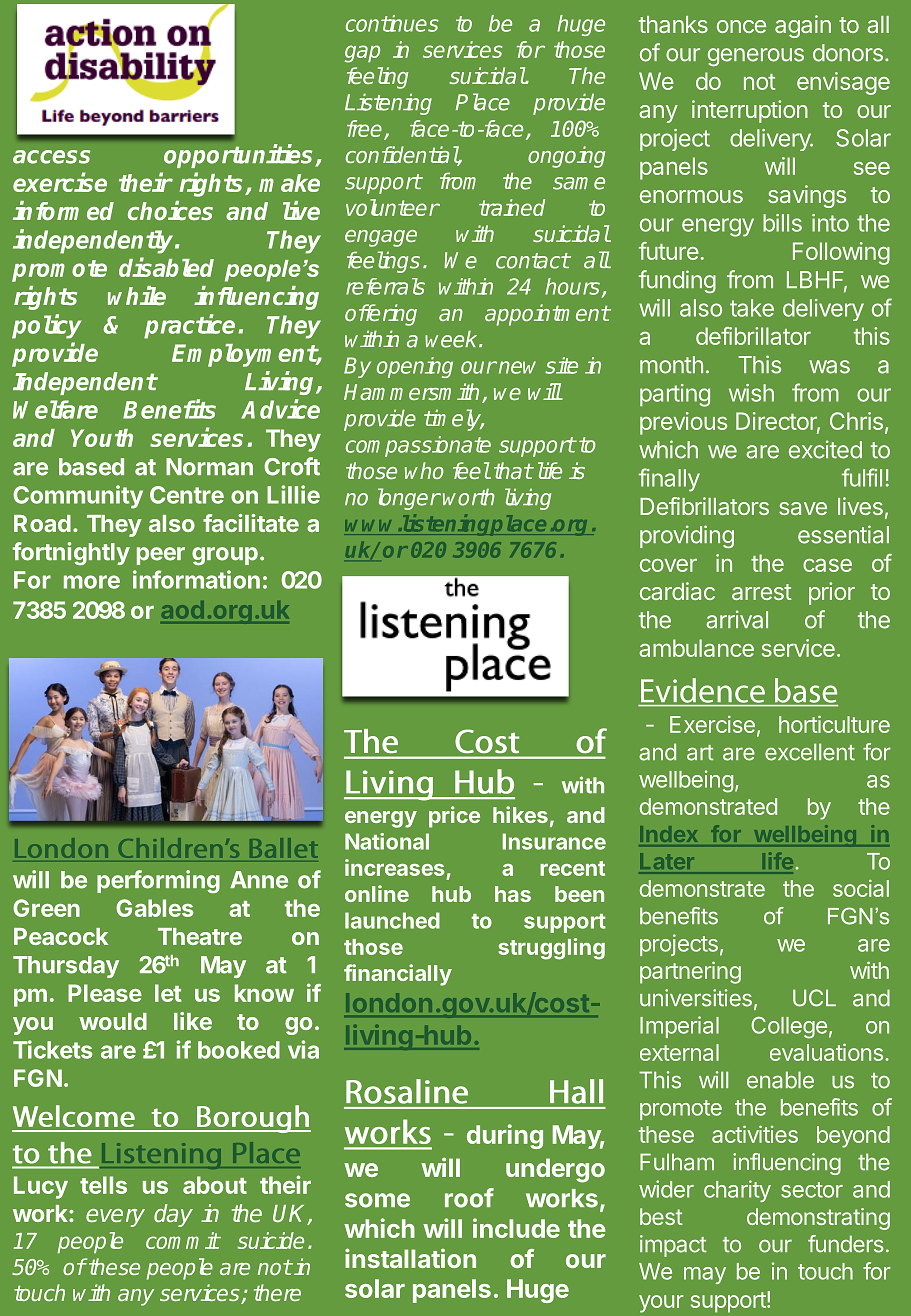  Describe the element at coordinates (737, 619) in the document. I see `arrival` at that location.
